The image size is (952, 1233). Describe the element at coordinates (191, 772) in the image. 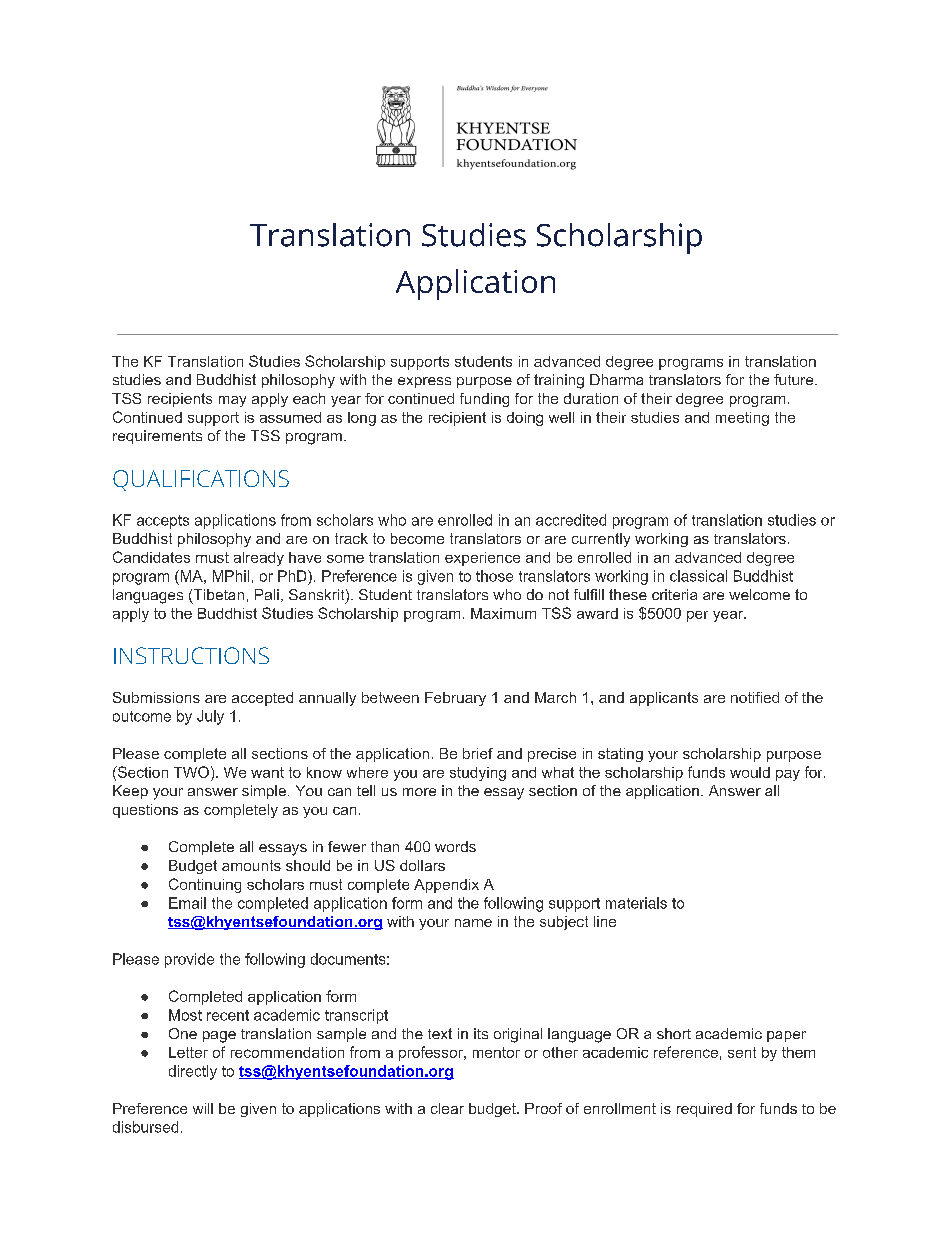

I see `TWO` at that location.
